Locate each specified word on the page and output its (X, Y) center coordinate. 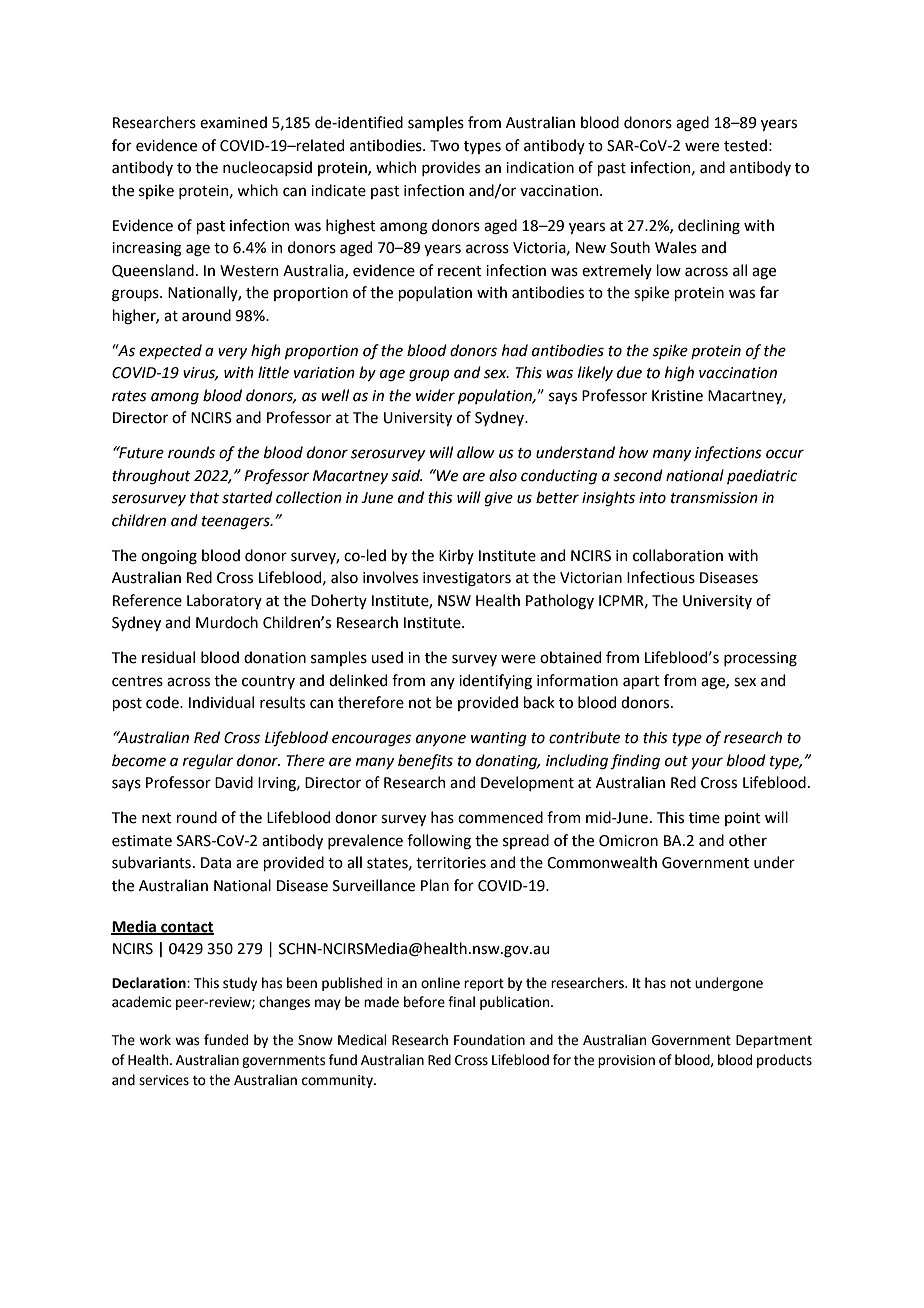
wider (435, 395)
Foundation (489, 1040)
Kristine (677, 396)
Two (444, 146)
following (439, 842)
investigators (467, 579)
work (155, 1040)
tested (745, 145)
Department (774, 1041)
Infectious (661, 577)
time (704, 818)
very (232, 353)
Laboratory (224, 601)
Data (216, 863)
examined (233, 122)
